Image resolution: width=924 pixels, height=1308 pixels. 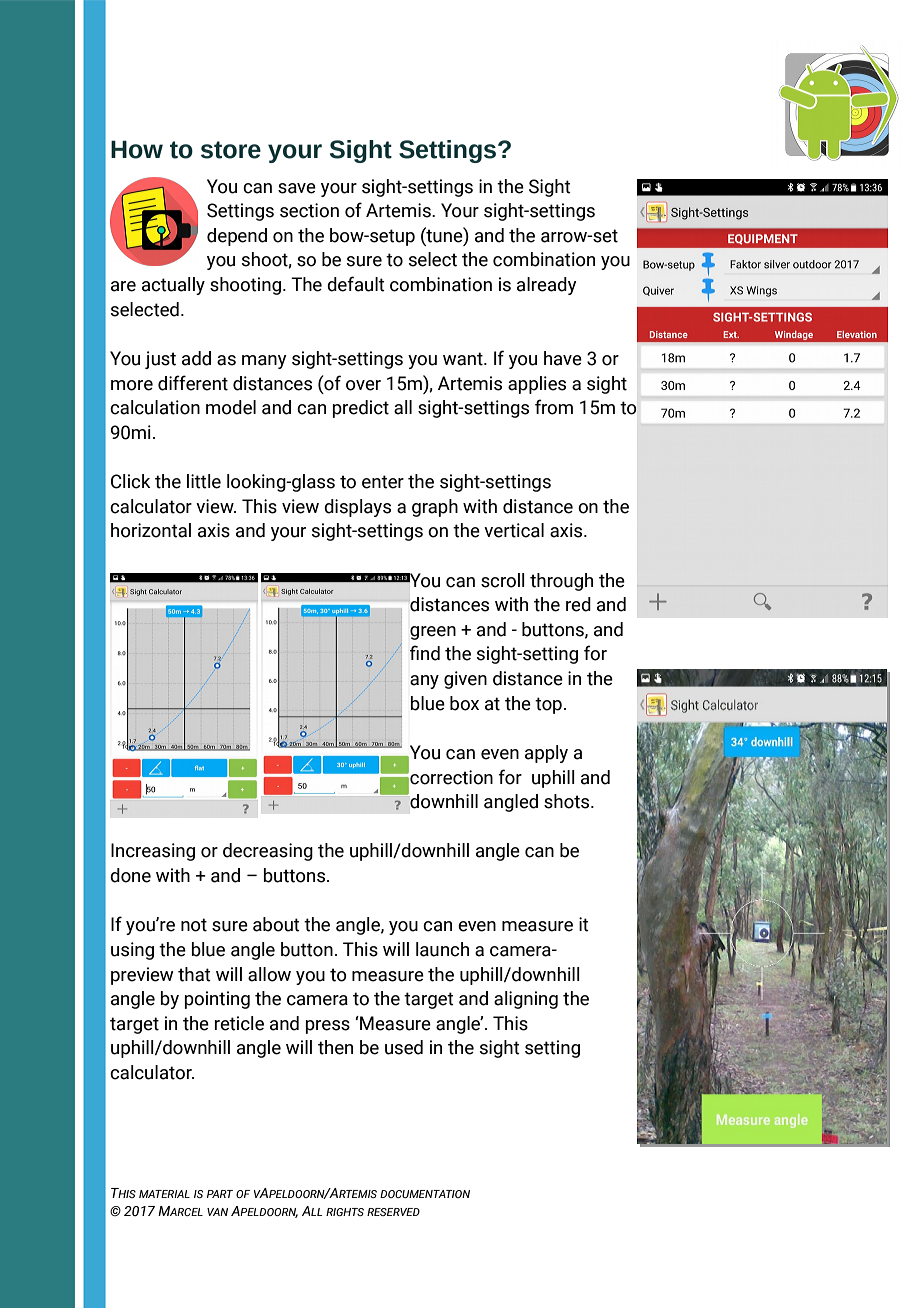 What do you see at coordinates (164, 1194) in the screenshot?
I see `MATERIAL` at bounding box center [164, 1194].
